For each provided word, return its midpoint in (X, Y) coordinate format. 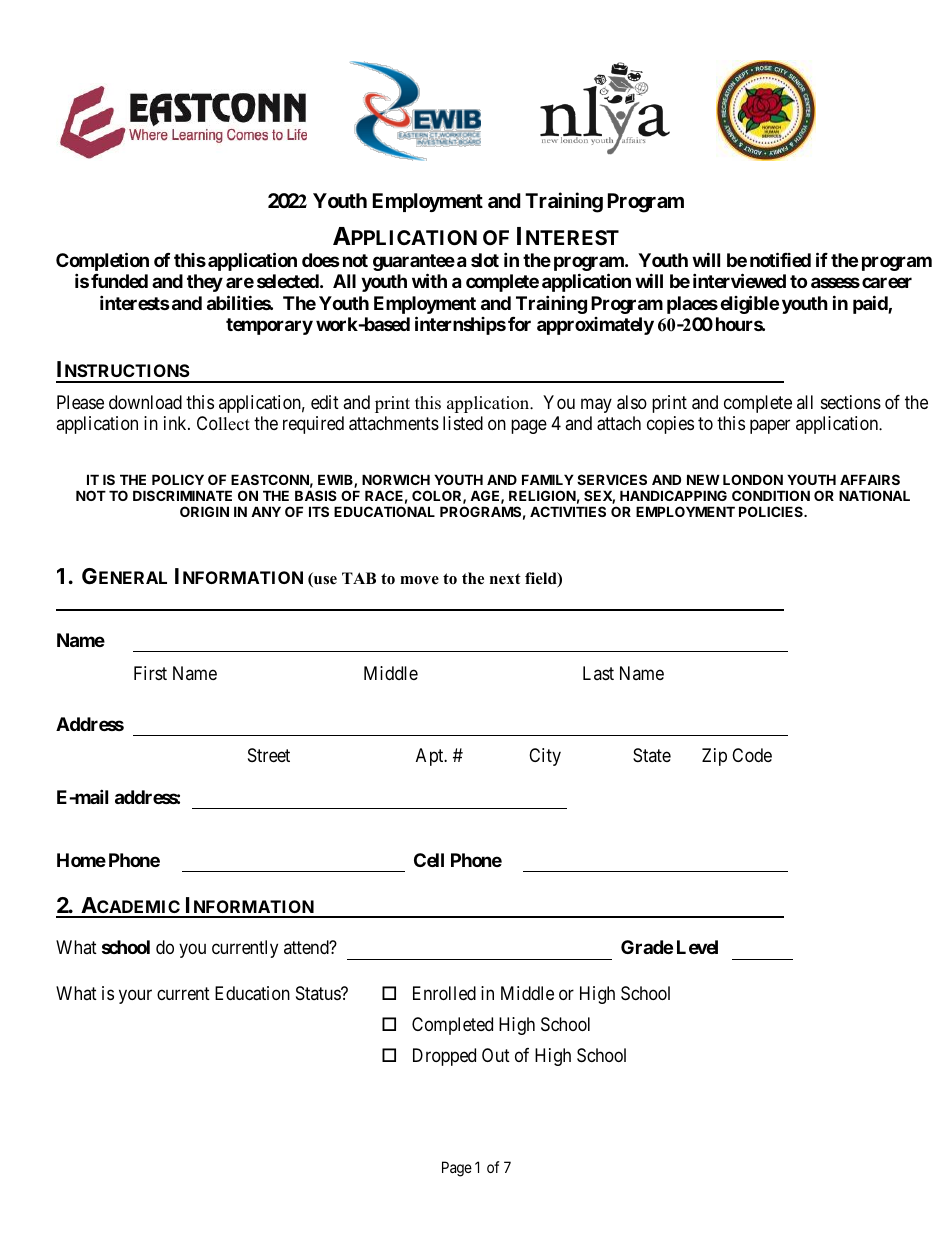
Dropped (444, 1057)
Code (752, 755)
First (150, 673)
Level (697, 947)
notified (780, 259)
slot (485, 260)
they (205, 283)
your (135, 996)
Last (598, 673)
